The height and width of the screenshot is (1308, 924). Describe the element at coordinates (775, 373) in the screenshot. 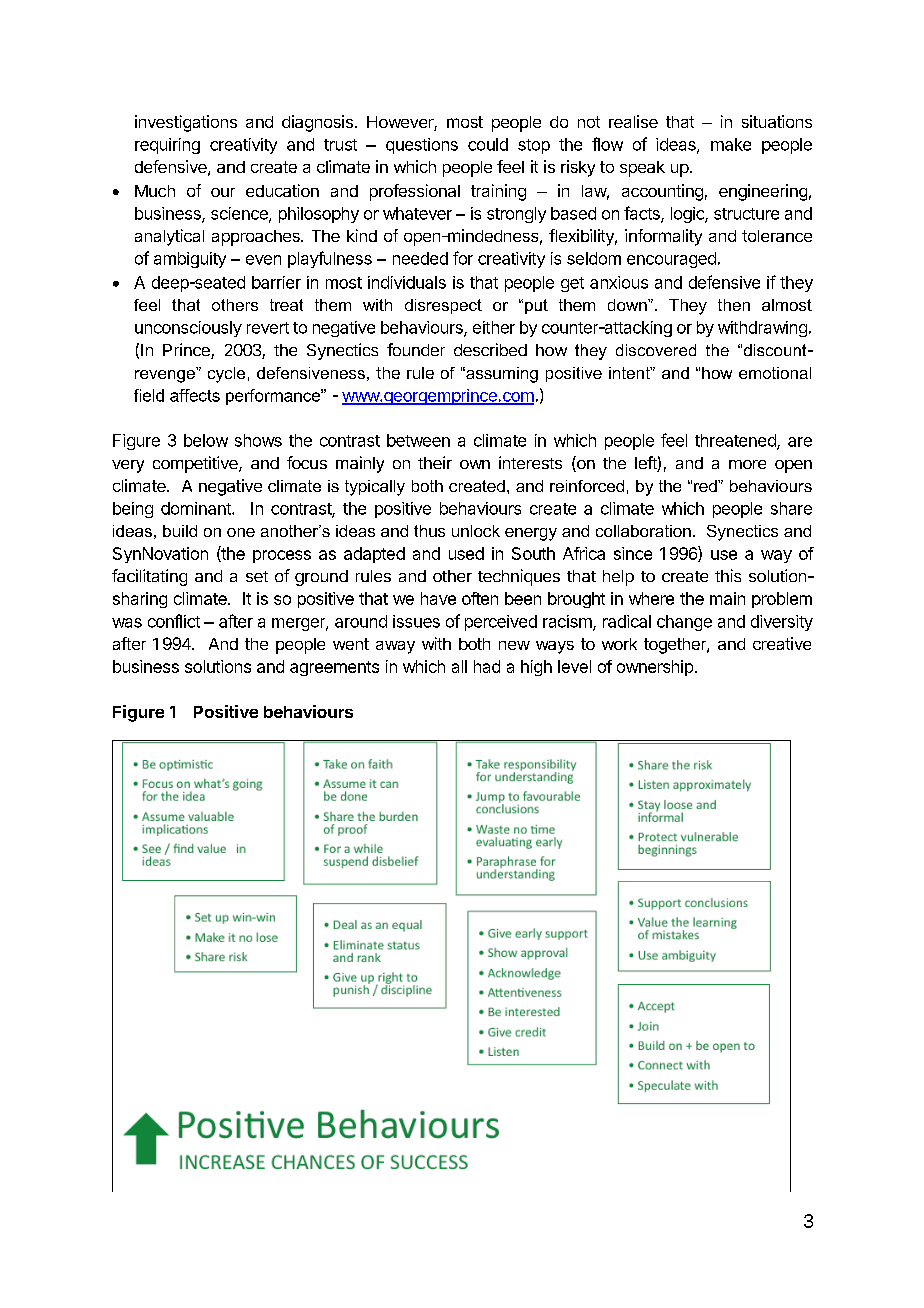

I see `emotional` at that location.
